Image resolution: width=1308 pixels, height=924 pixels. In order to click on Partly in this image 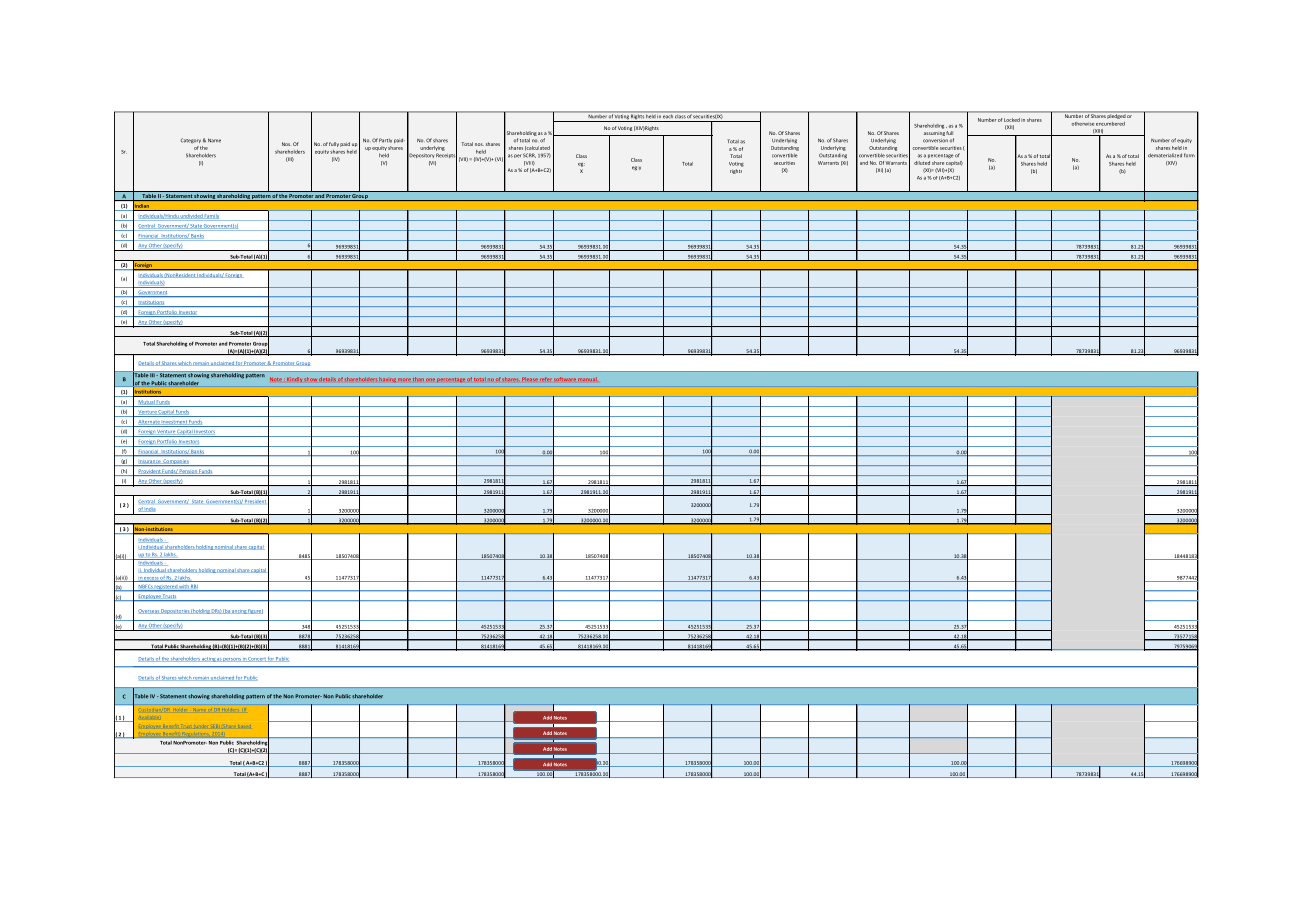, I will do `click(385, 140)`.
